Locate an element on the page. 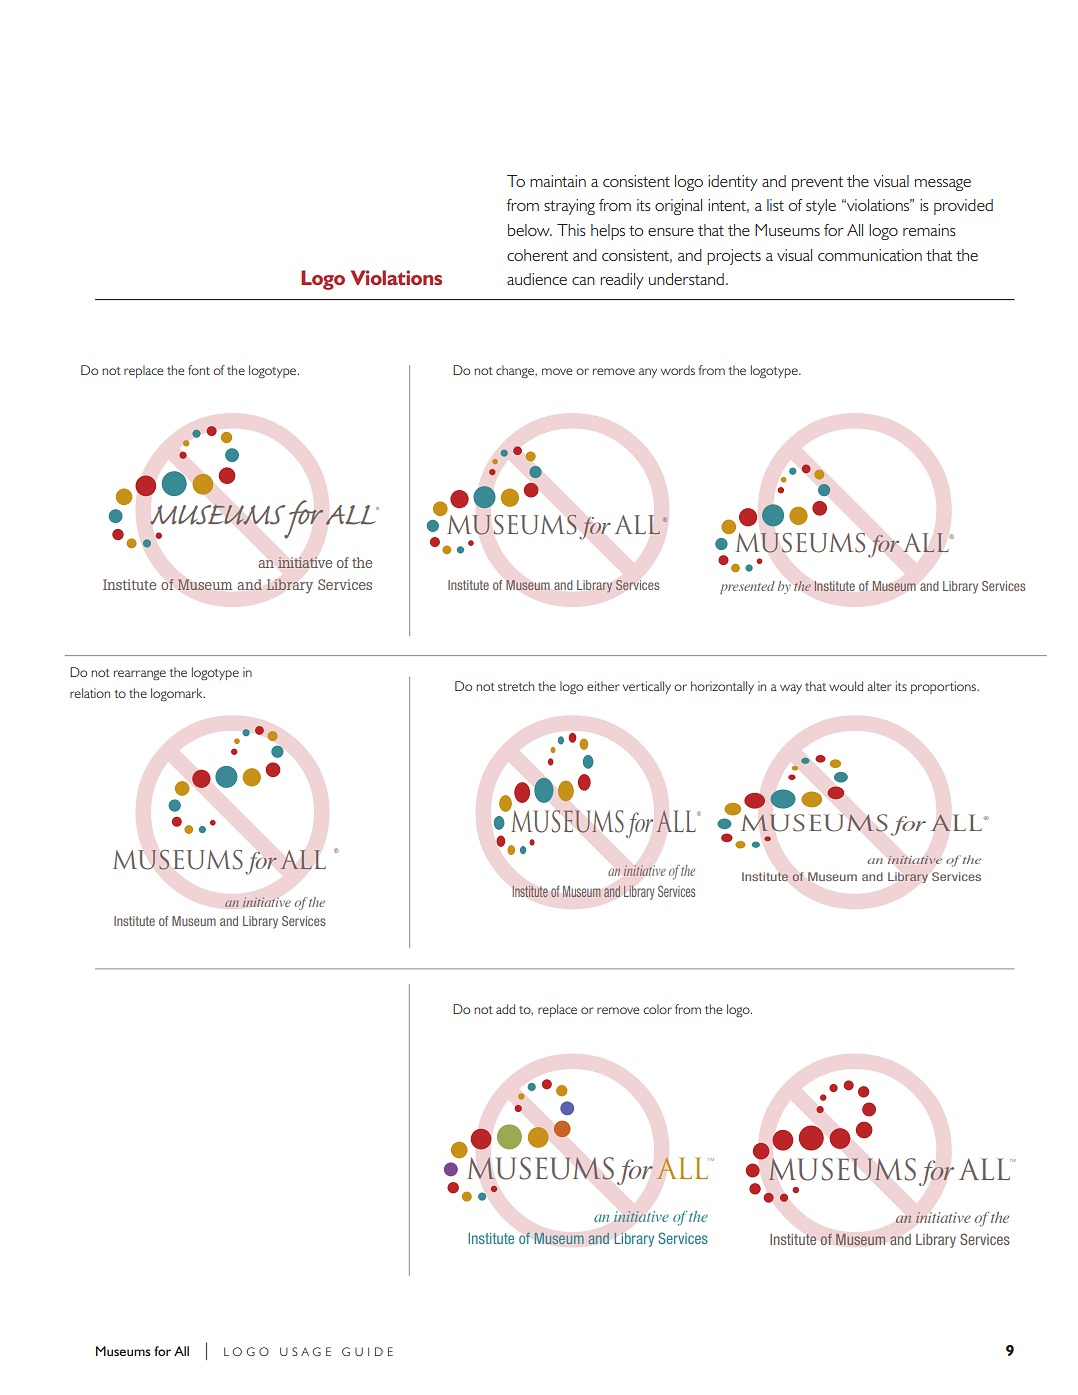 Image resolution: width=1078 pixels, height=1395 pixels. font is located at coordinates (199, 370).
